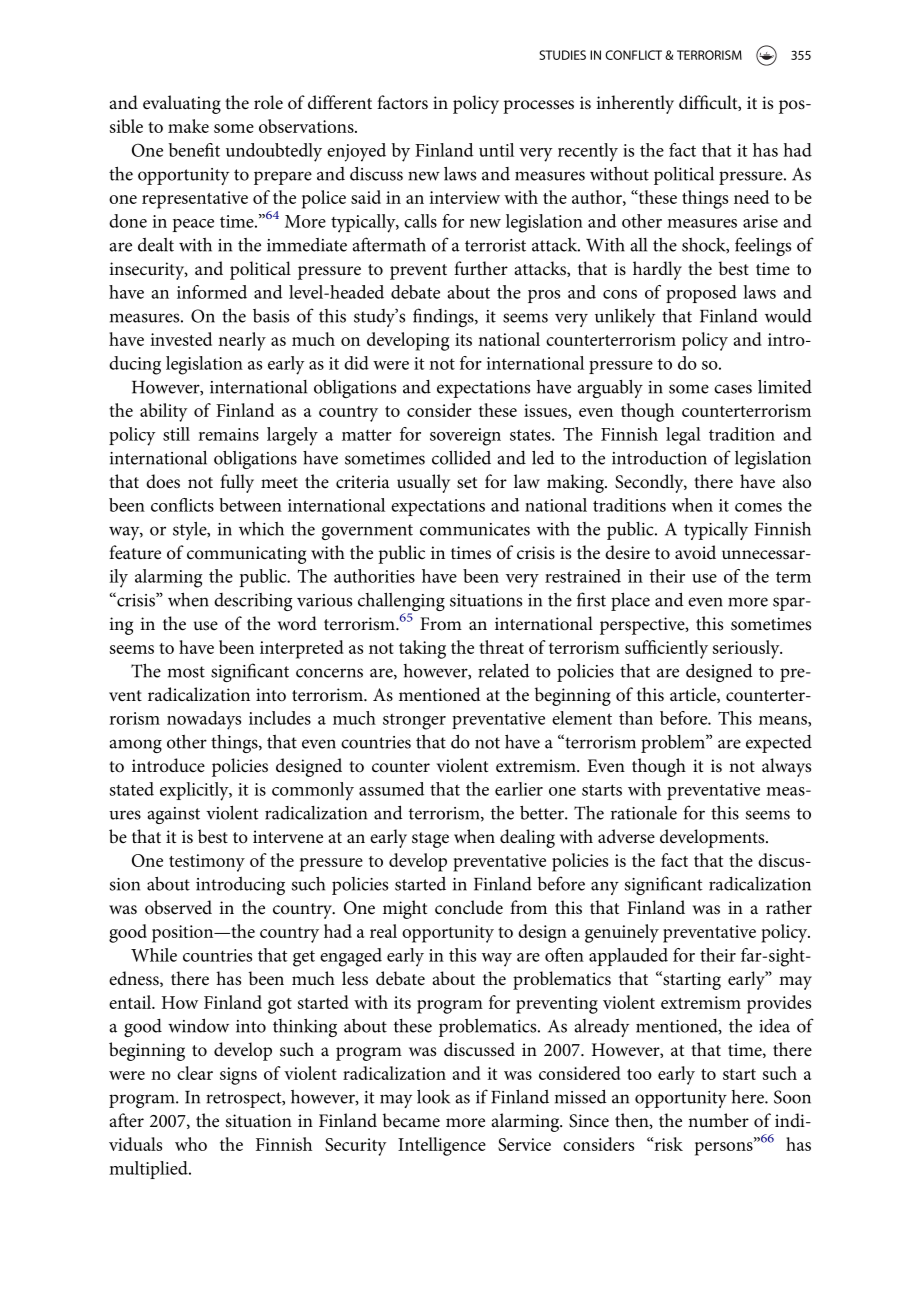 Image resolution: width=921 pixels, height=1316 pixels. Describe the element at coordinates (538, 107) in the page. I see `processes` at that location.
